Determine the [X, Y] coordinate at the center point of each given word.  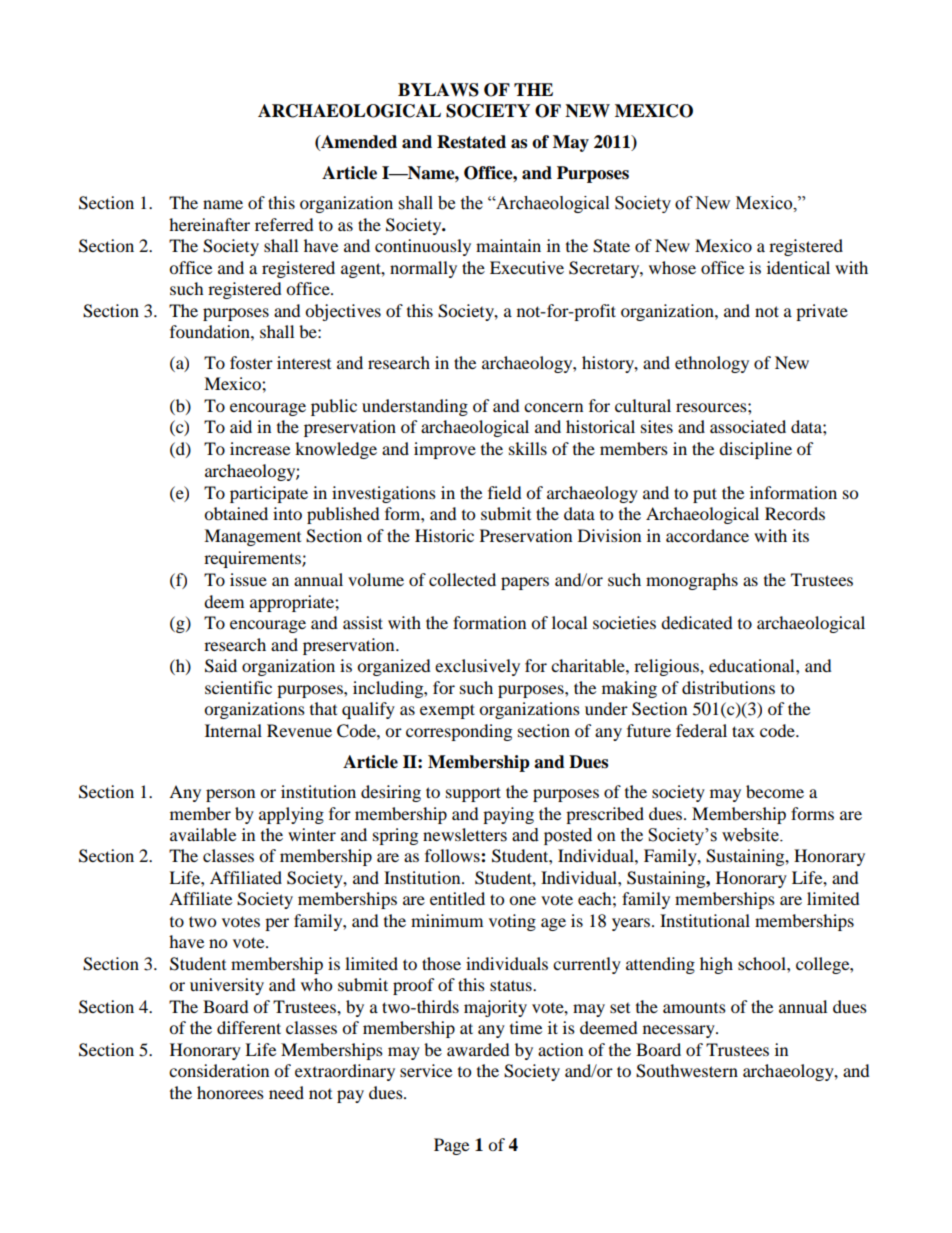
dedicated [697, 622]
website [751, 835]
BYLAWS [438, 90]
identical [798, 267]
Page [451, 1146]
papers [525, 583]
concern [553, 407]
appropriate [293, 603]
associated [748, 426]
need [286, 1092]
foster [251, 362]
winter [312, 834]
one [522, 900]
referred [284, 224]
